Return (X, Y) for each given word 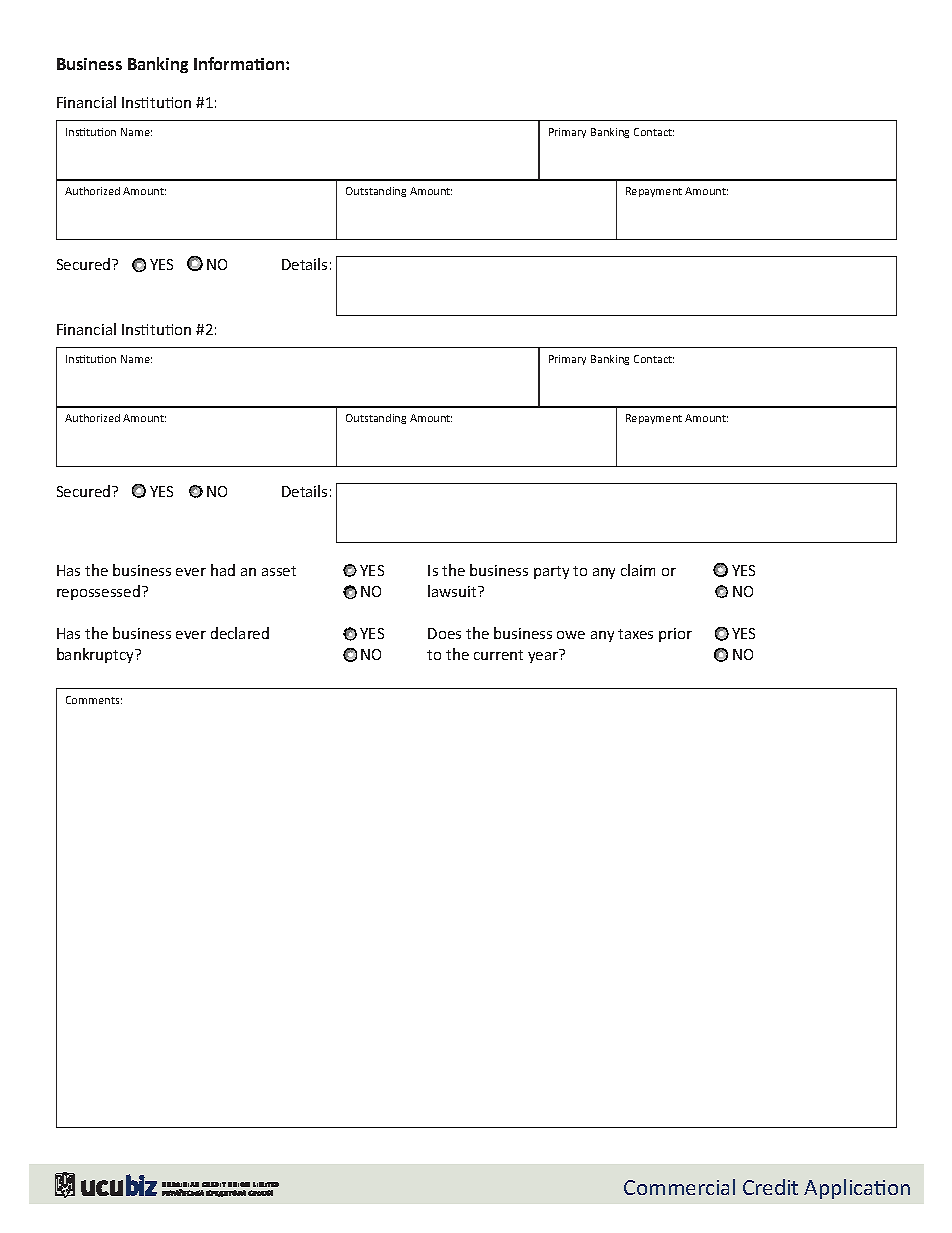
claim (638, 570)
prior (675, 635)
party (551, 572)
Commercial (679, 1187)
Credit (770, 1187)
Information (240, 63)
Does (444, 633)
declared (240, 633)
